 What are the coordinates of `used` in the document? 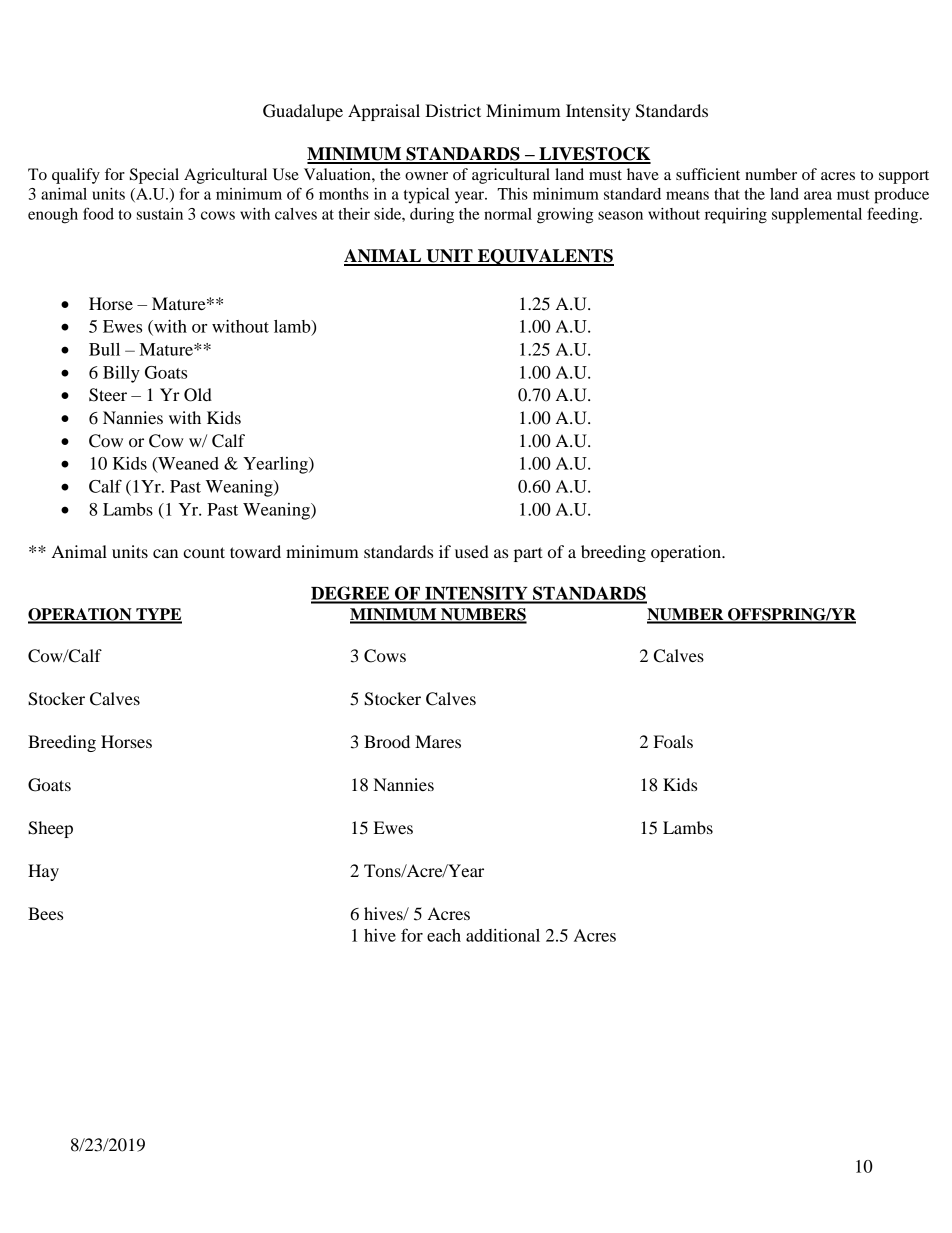 It's located at (472, 551).
